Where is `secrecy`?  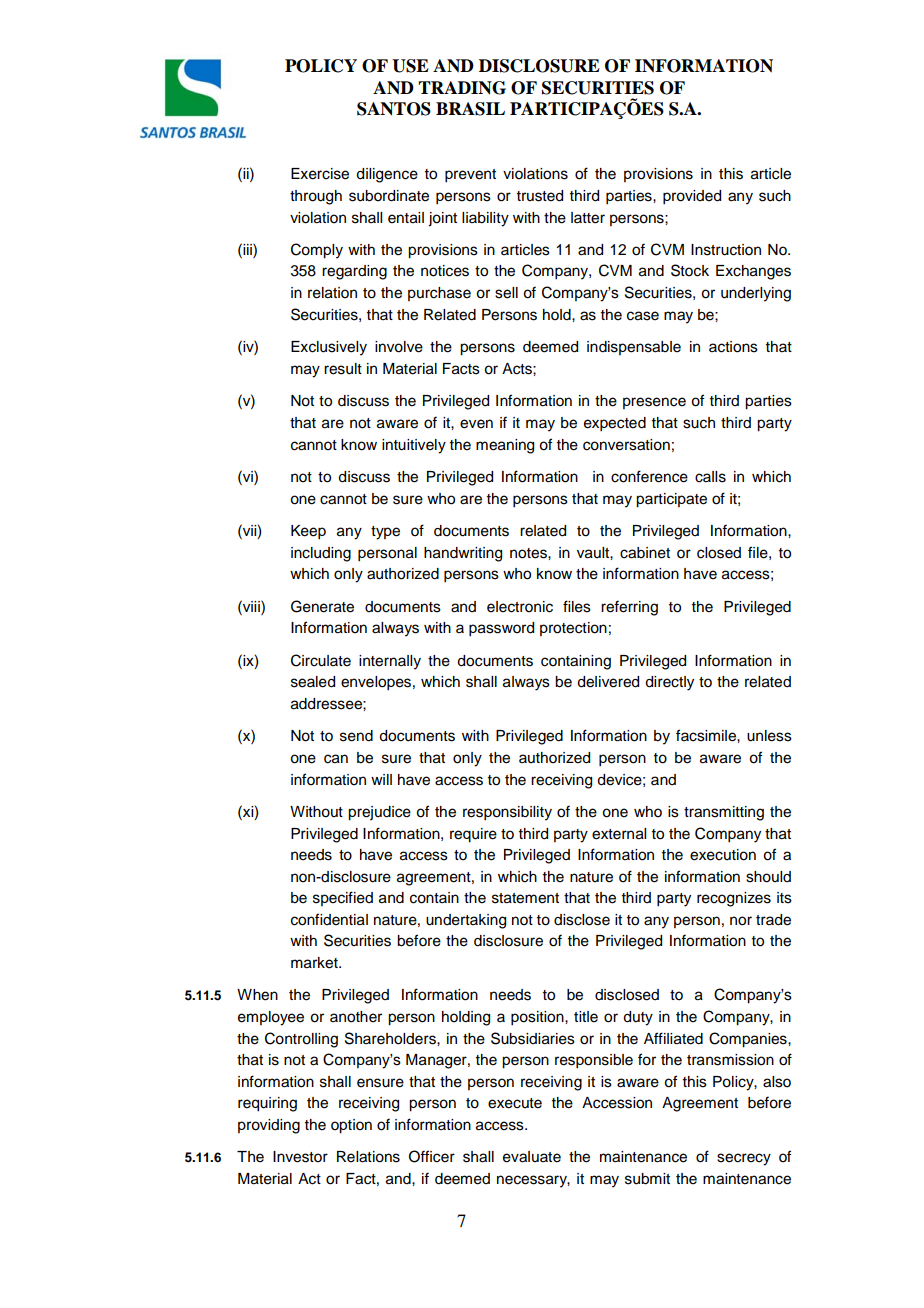
secrecy is located at coordinates (744, 1159).
